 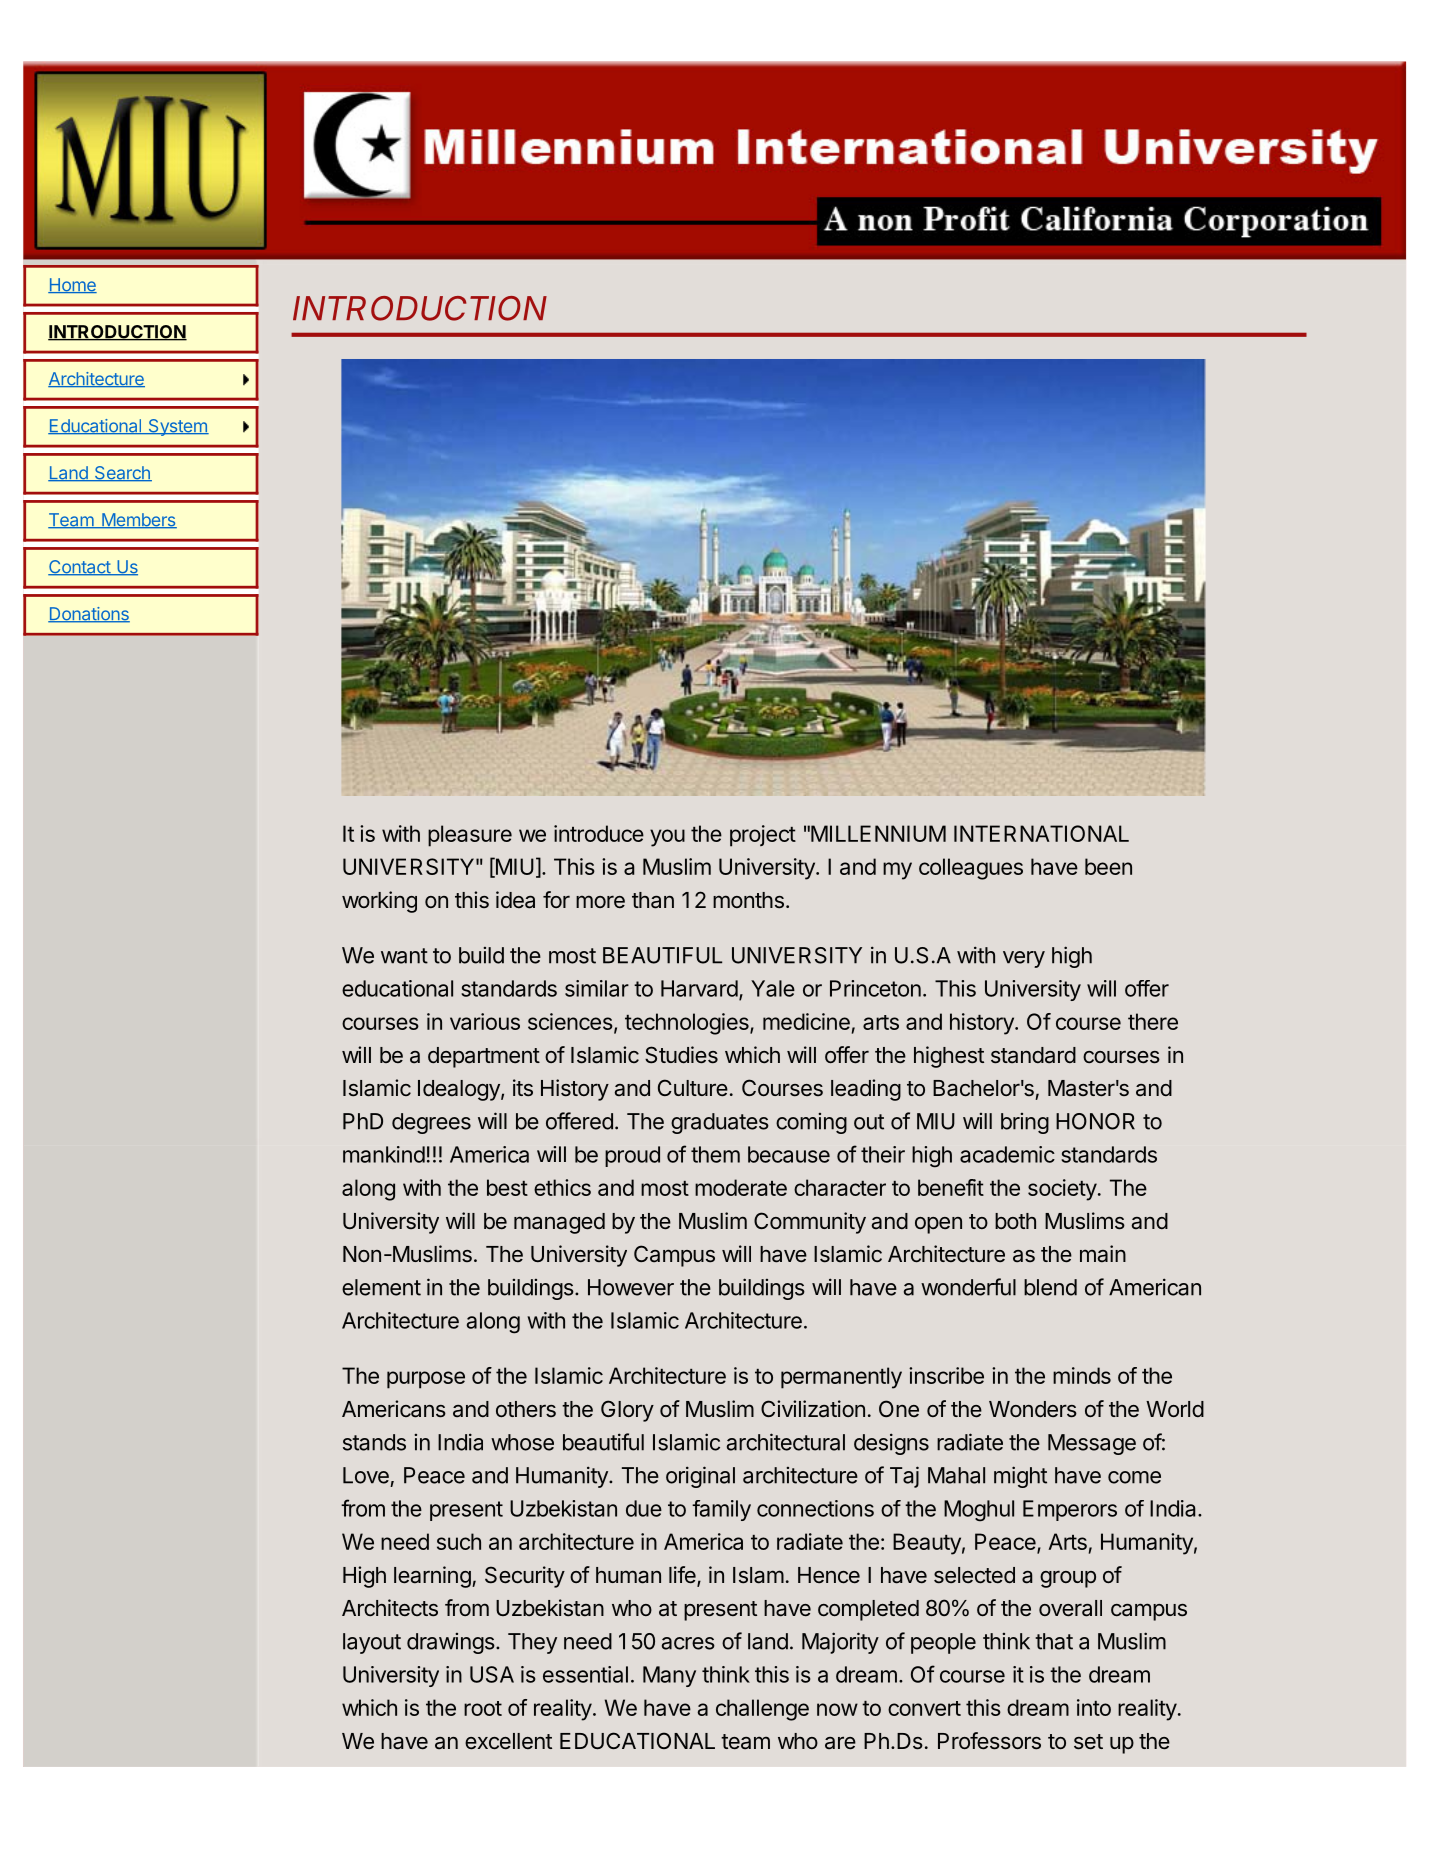 I want to click on been, so click(x=1108, y=866).
